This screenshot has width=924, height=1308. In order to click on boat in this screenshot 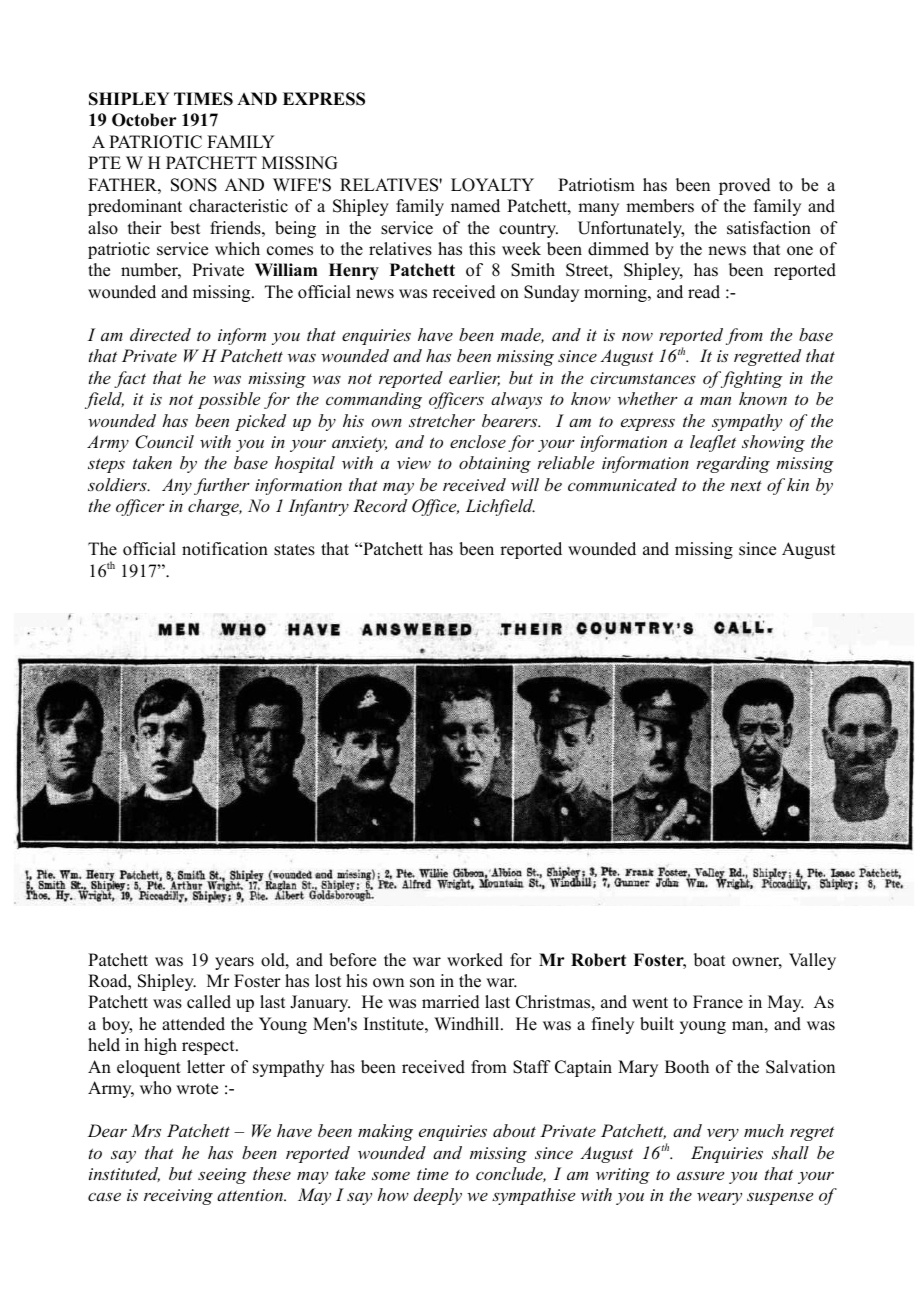, I will do `click(709, 960)`.
